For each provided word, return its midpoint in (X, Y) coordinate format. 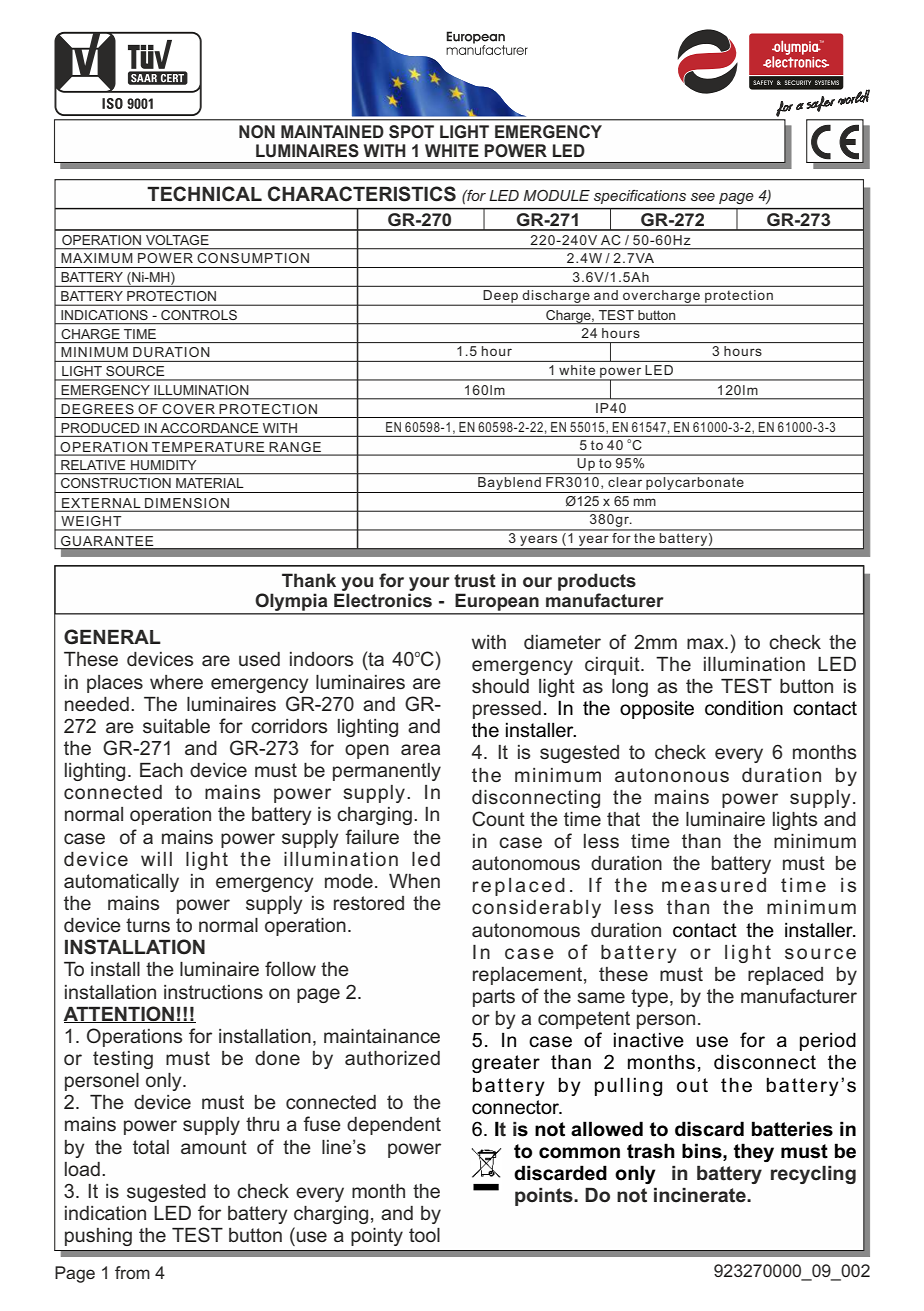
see (703, 197)
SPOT (411, 132)
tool (424, 1235)
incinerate (701, 1195)
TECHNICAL (204, 194)
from (132, 1272)
